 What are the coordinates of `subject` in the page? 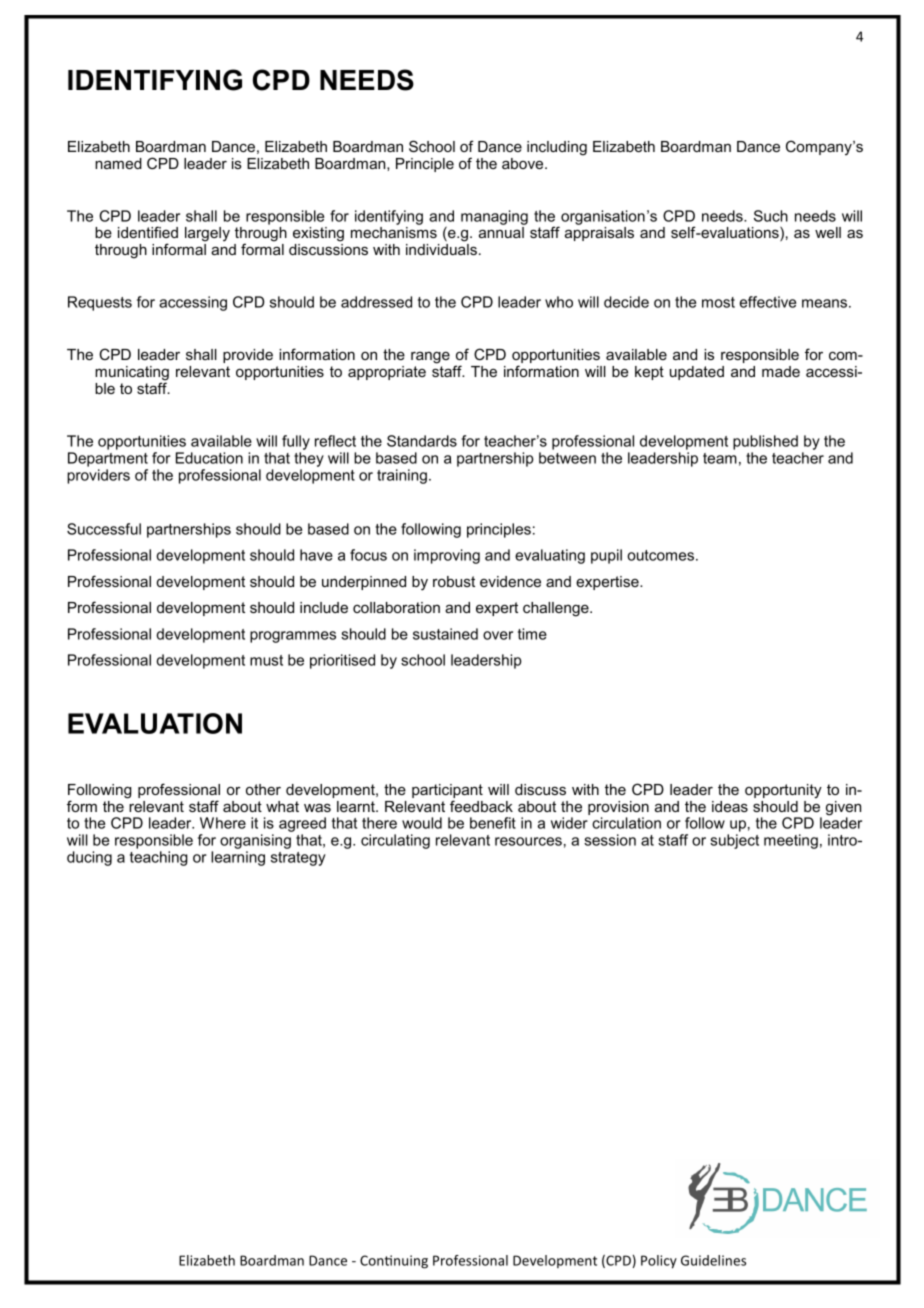 It's located at (734, 841).
